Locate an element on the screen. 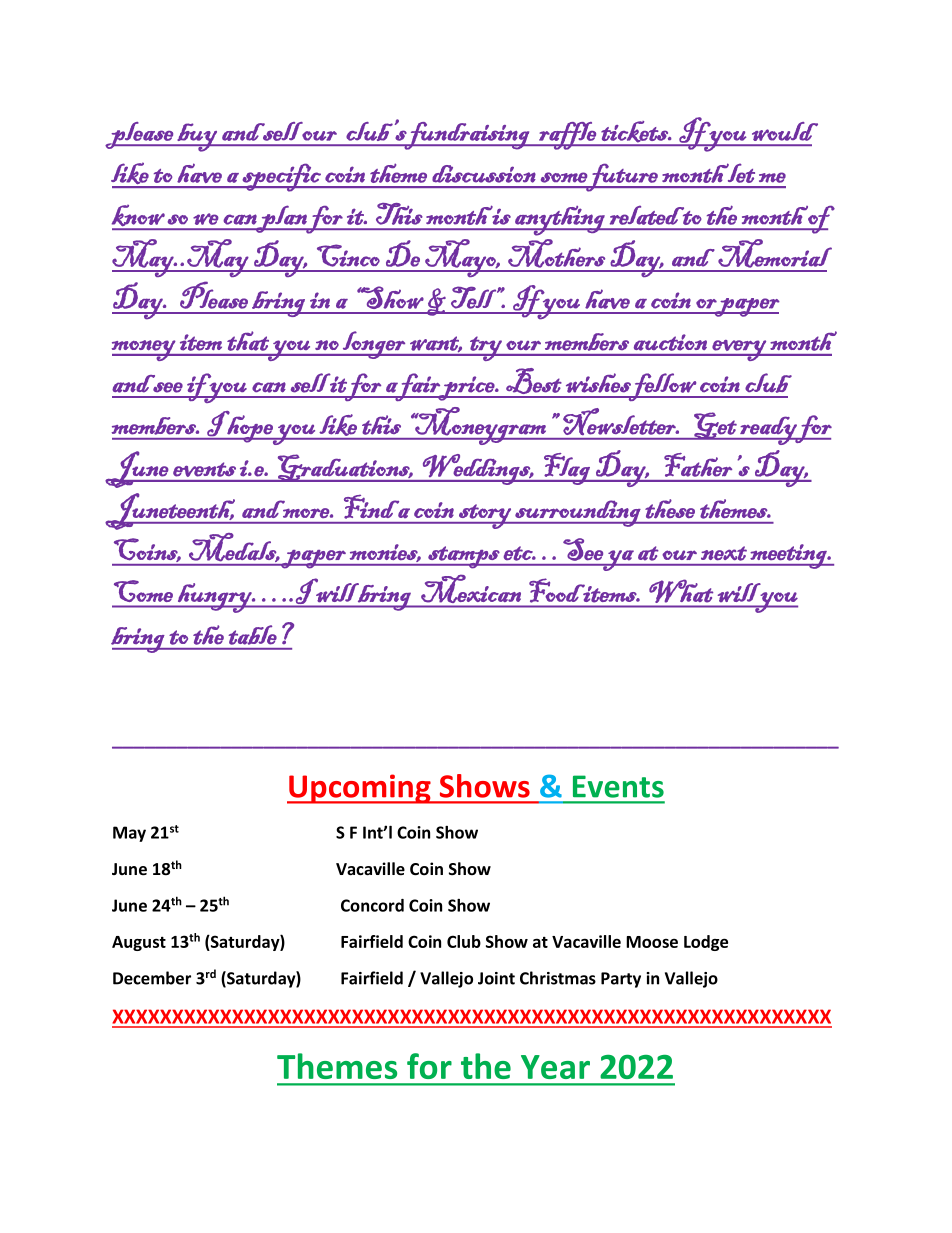  try is located at coordinates (486, 348).
